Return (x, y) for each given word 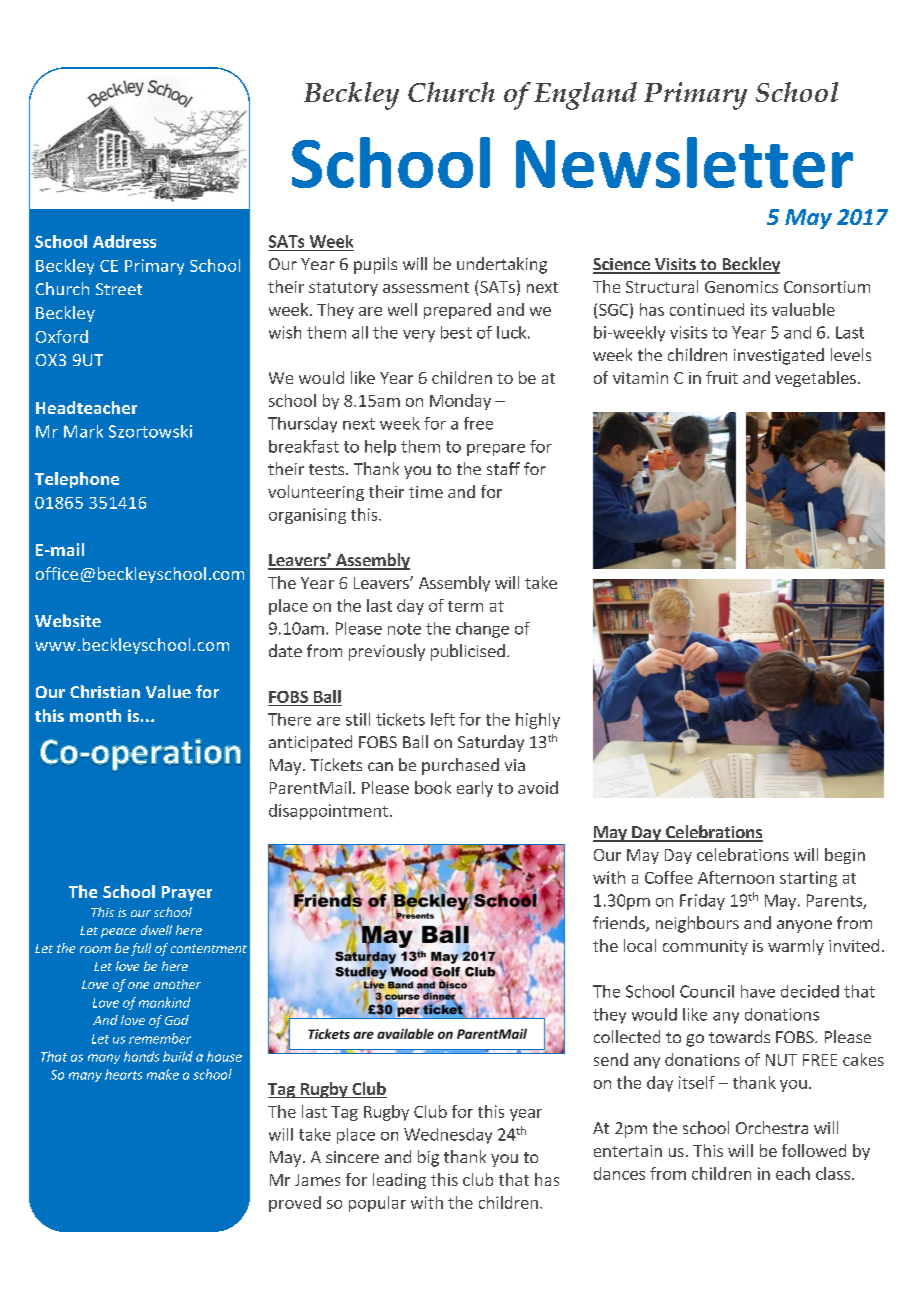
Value (168, 691)
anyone (804, 926)
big (428, 1158)
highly (538, 721)
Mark (83, 431)
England (585, 96)
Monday (460, 402)
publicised (468, 652)
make (163, 1074)
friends (620, 924)
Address (124, 241)
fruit (722, 377)
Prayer (187, 893)
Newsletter (684, 162)
